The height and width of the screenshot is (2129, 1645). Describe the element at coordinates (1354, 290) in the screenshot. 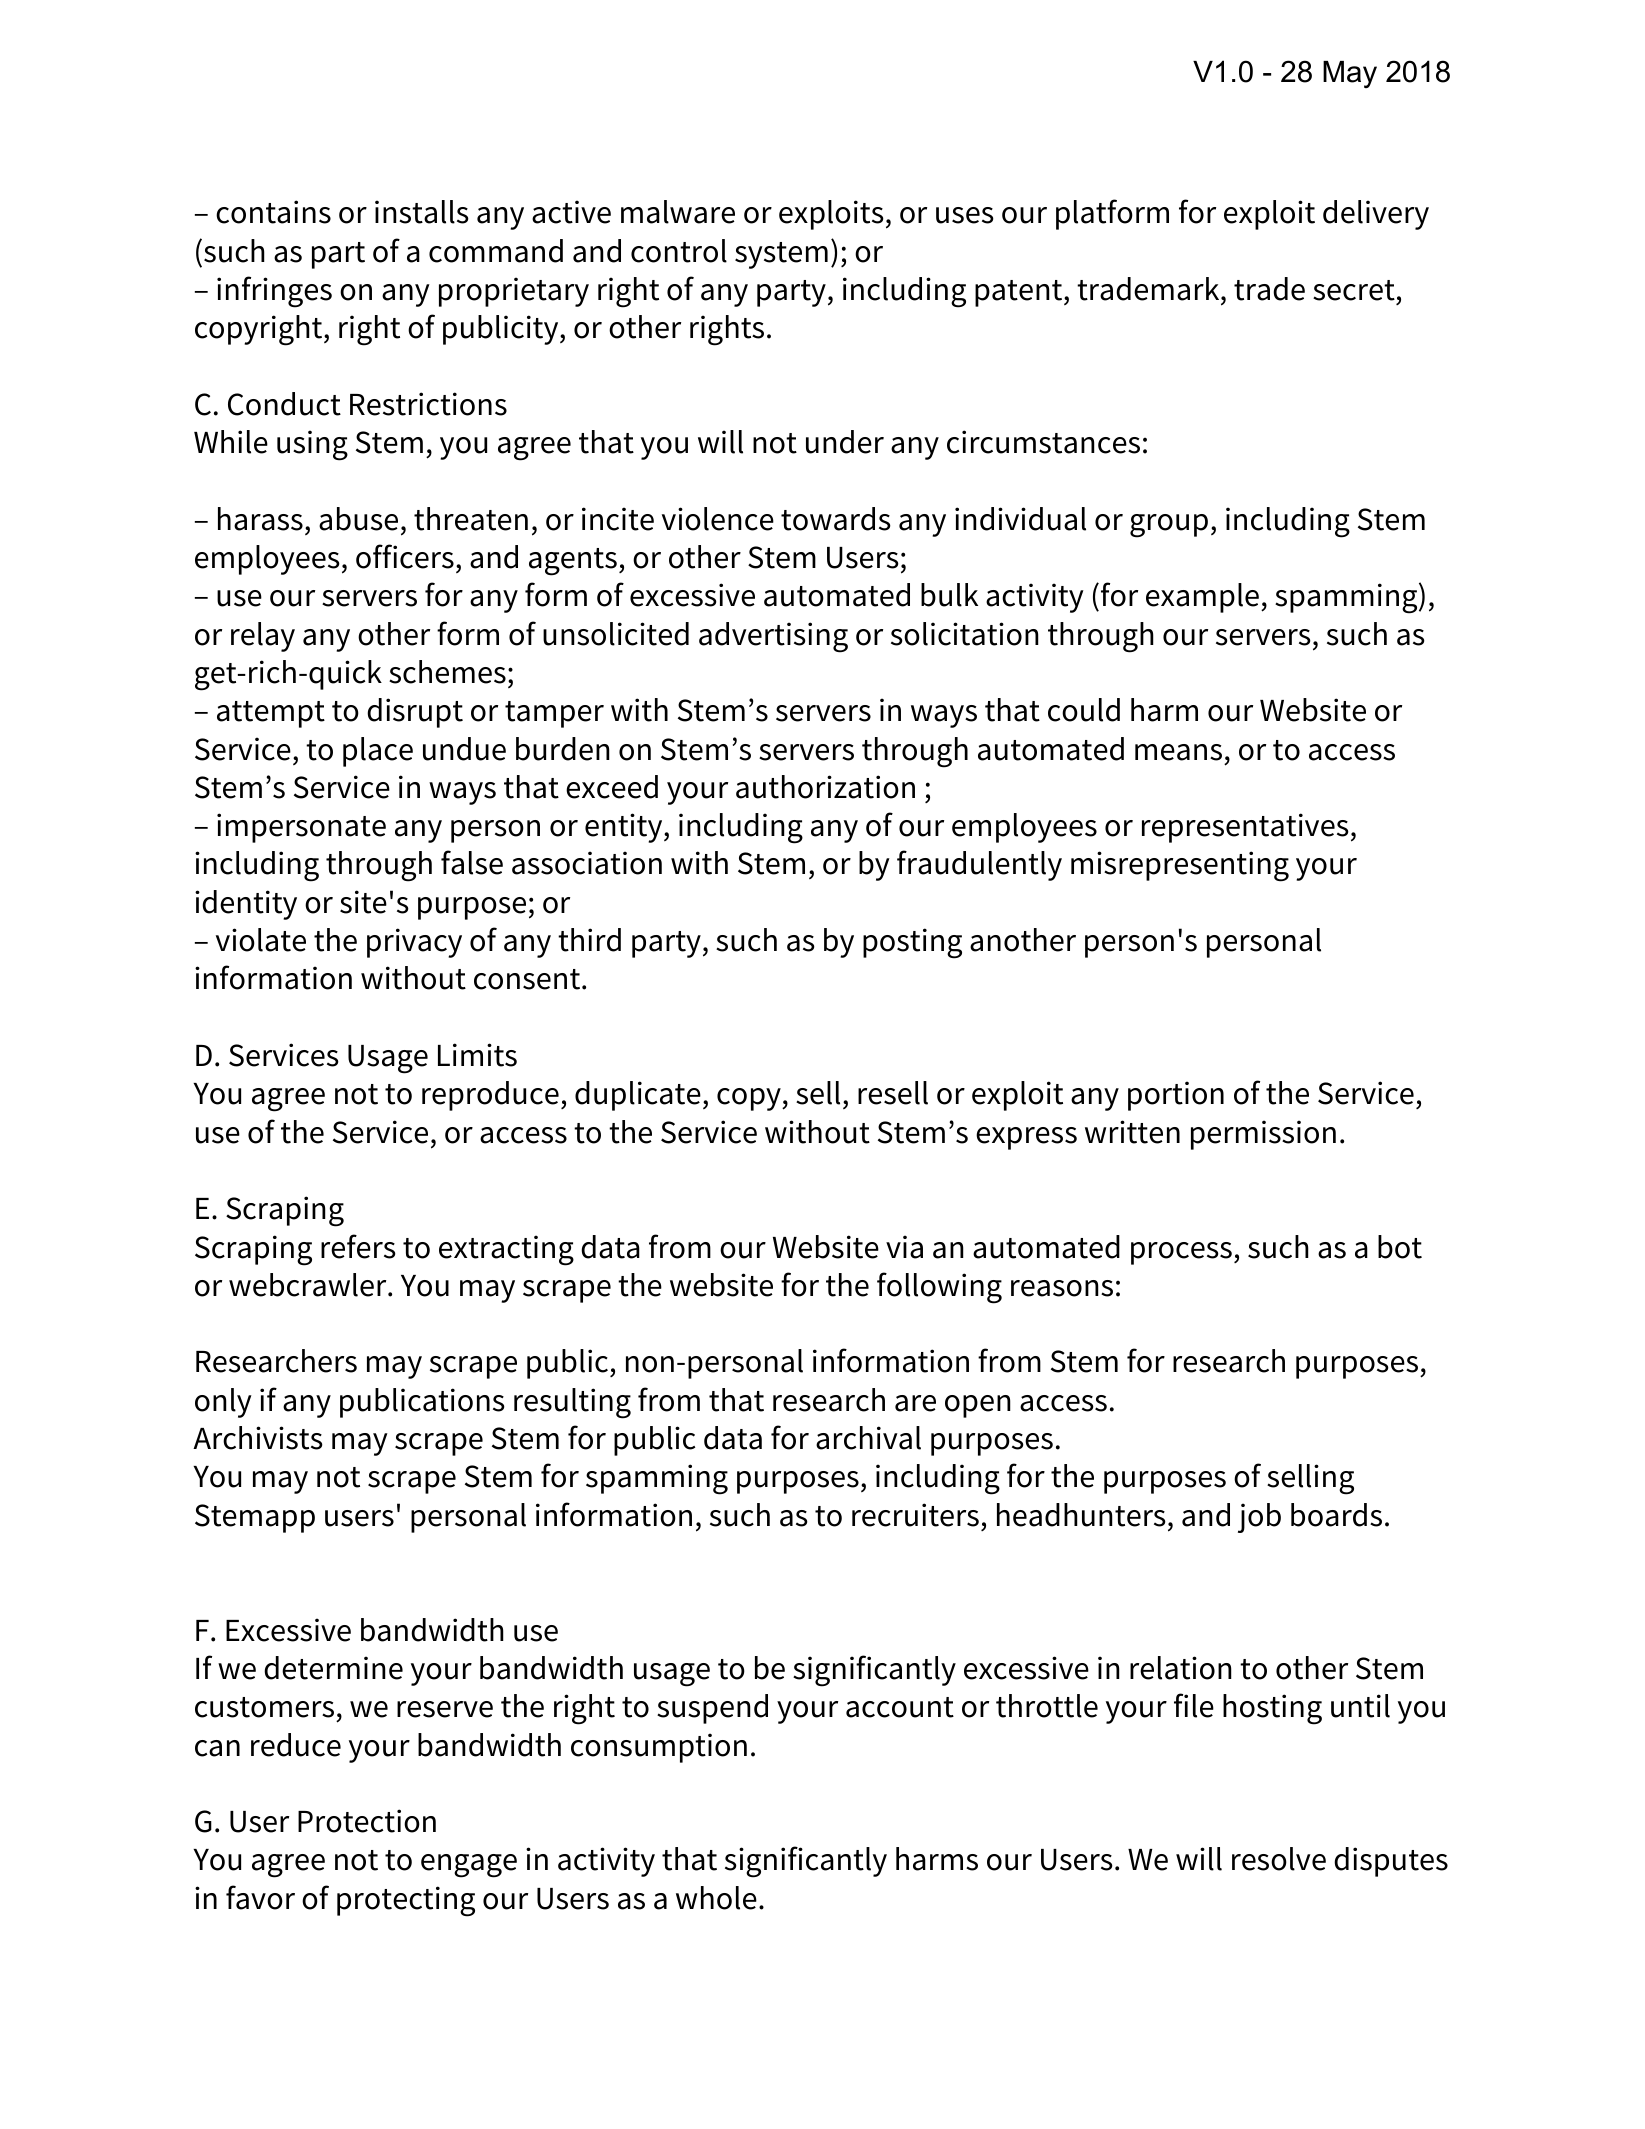

I see `secret` at that location.
